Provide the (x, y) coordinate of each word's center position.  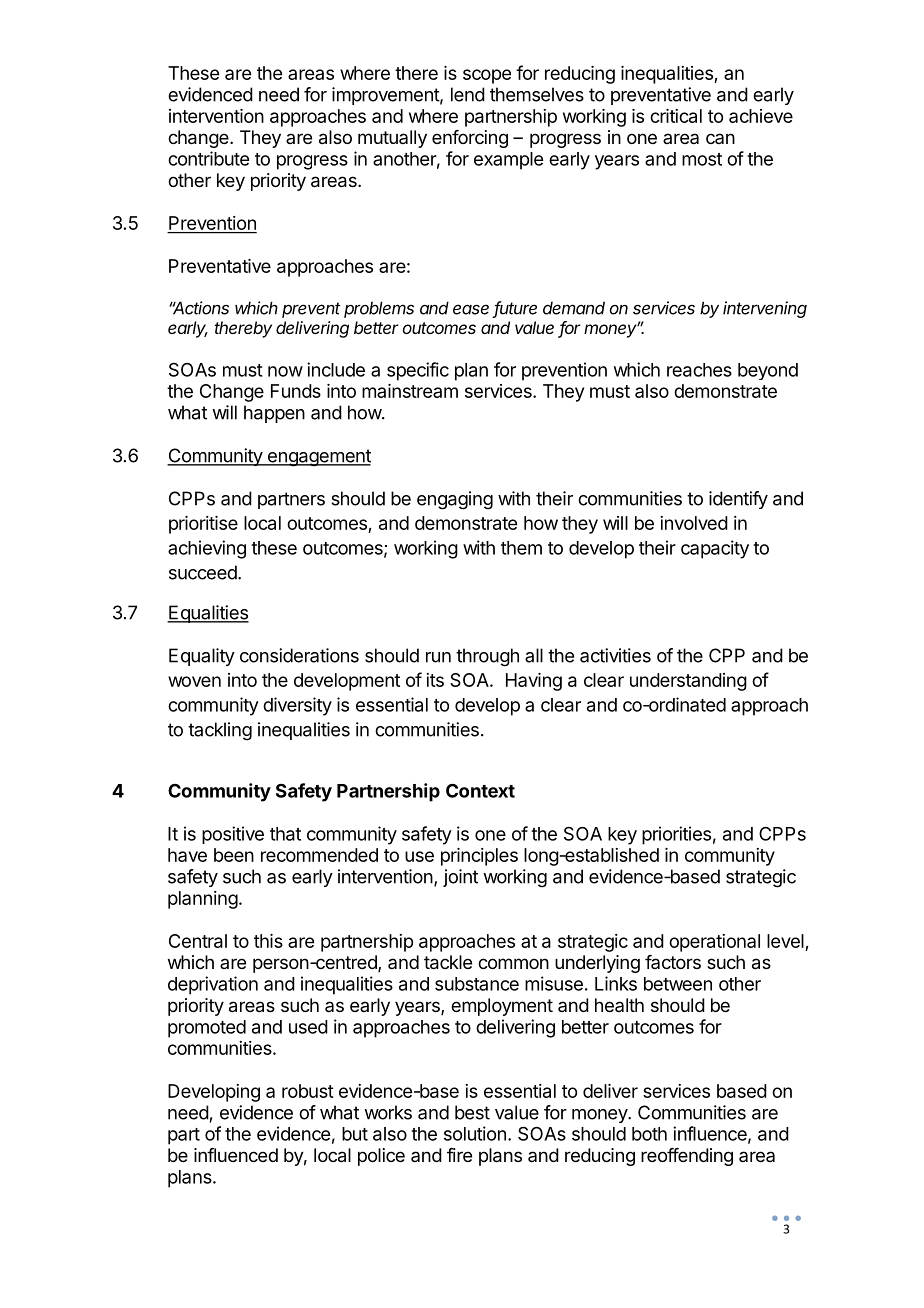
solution (475, 1133)
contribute (208, 158)
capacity (715, 549)
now (285, 371)
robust (308, 1091)
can (720, 138)
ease (471, 309)
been (234, 855)
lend (468, 94)
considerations (299, 655)
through (487, 657)
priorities (676, 835)
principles (479, 857)
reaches (699, 370)
